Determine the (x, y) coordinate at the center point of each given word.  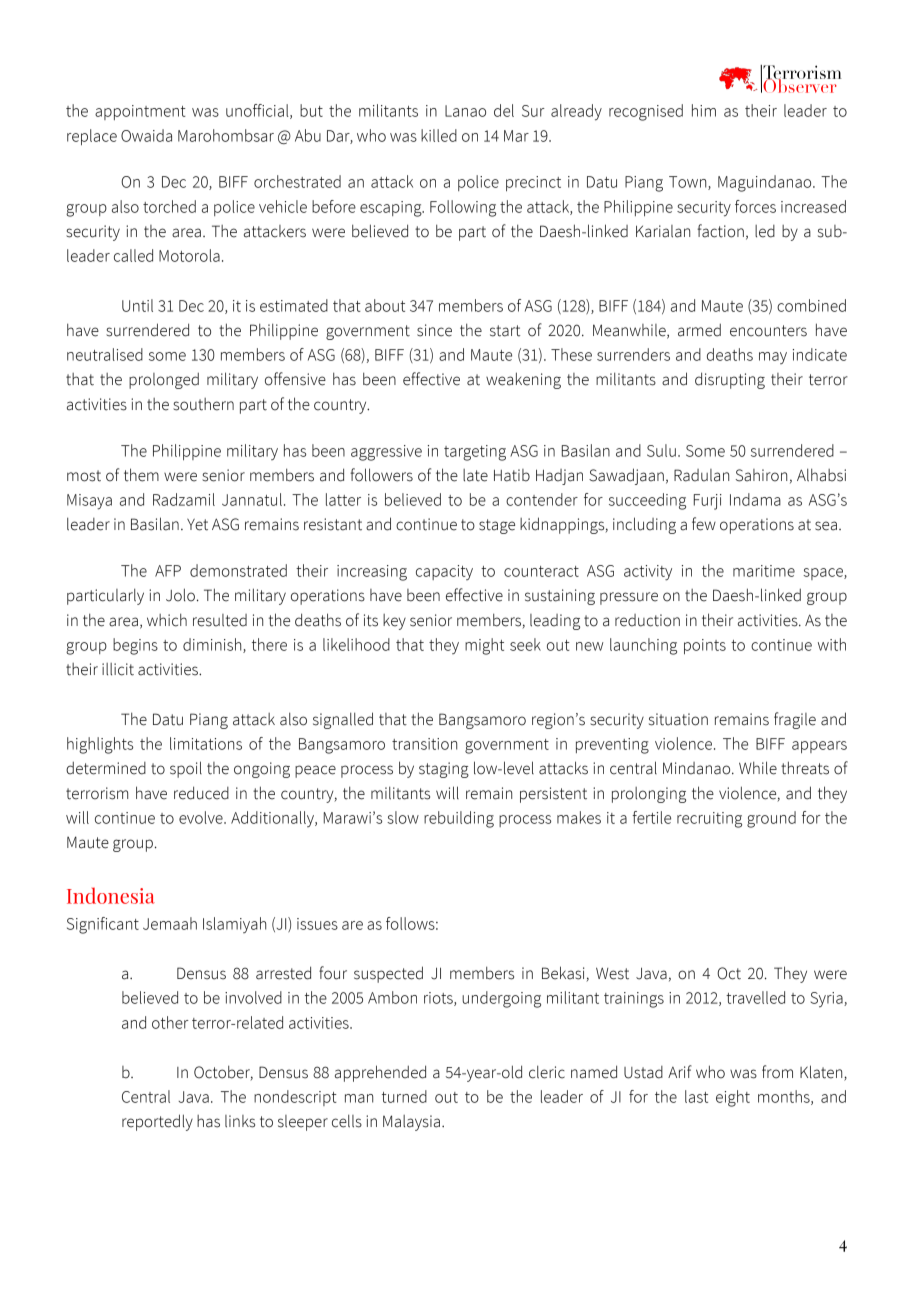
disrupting (730, 380)
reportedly (157, 1122)
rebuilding (459, 819)
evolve (202, 817)
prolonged (164, 380)
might (484, 646)
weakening (523, 380)
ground (771, 819)
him (704, 110)
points (705, 646)
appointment (140, 112)
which (167, 620)
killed (439, 135)
